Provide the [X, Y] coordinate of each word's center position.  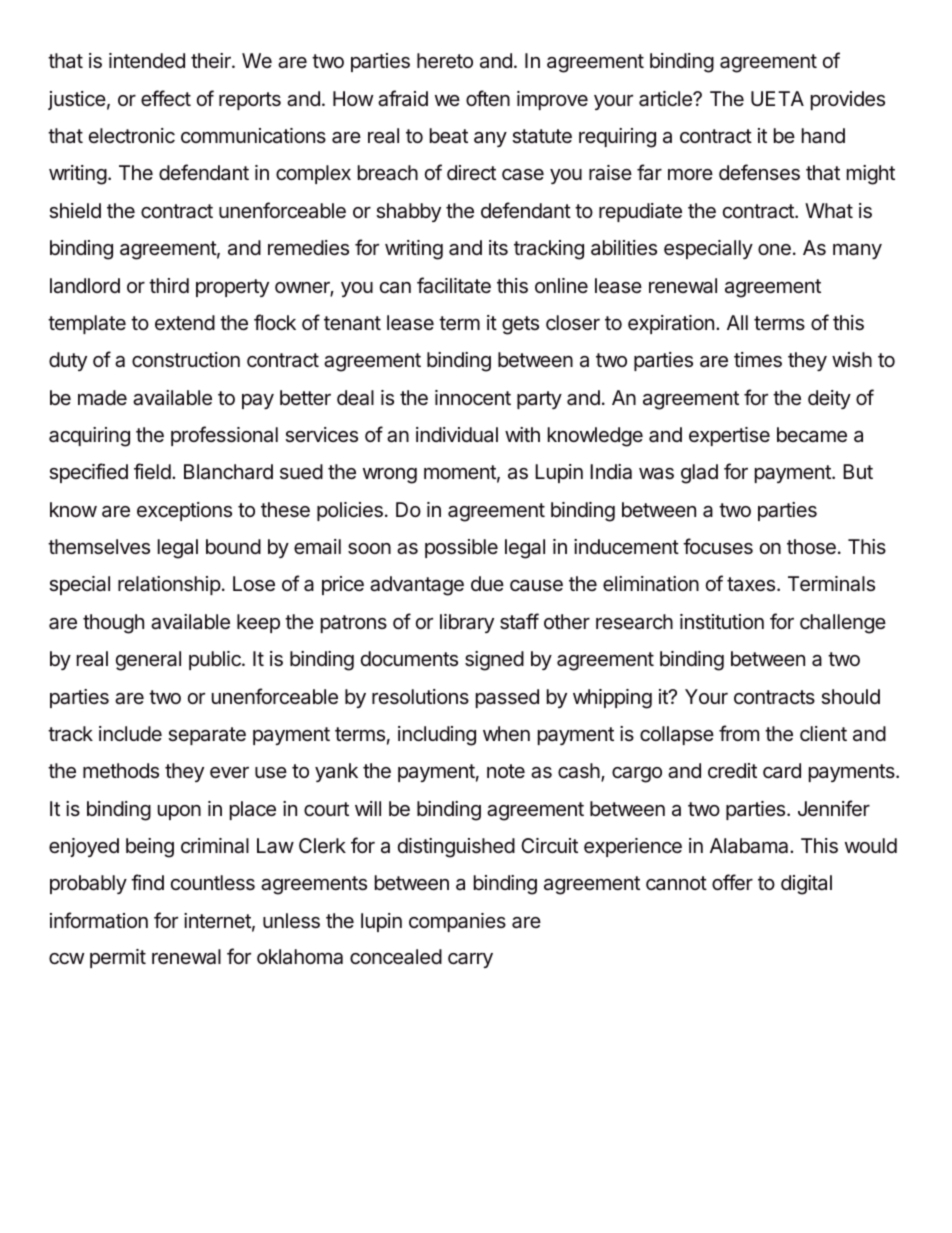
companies [457, 922]
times [758, 360]
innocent [473, 397]
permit [118, 958]
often [488, 98]
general [148, 661]
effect [166, 98]
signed [494, 661]
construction [186, 360]
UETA [777, 98]
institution [722, 621]
